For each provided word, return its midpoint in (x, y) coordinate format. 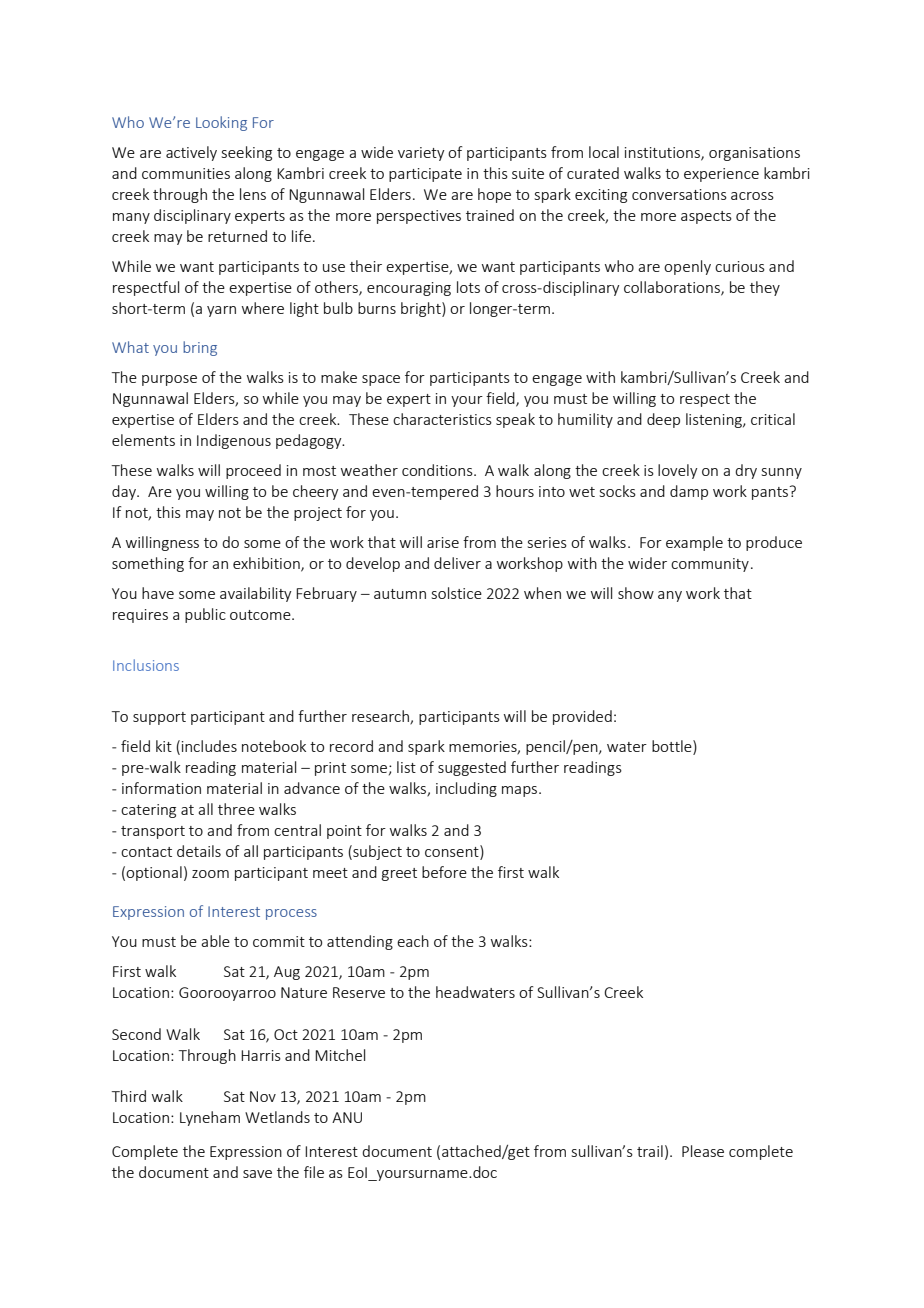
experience (721, 175)
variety (421, 154)
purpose (169, 380)
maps (521, 791)
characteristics (442, 419)
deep (663, 420)
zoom (210, 874)
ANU (347, 1117)
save (257, 1174)
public (205, 615)
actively (191, 153)
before (444, 872)
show (636, 593)
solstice (457, 593)
